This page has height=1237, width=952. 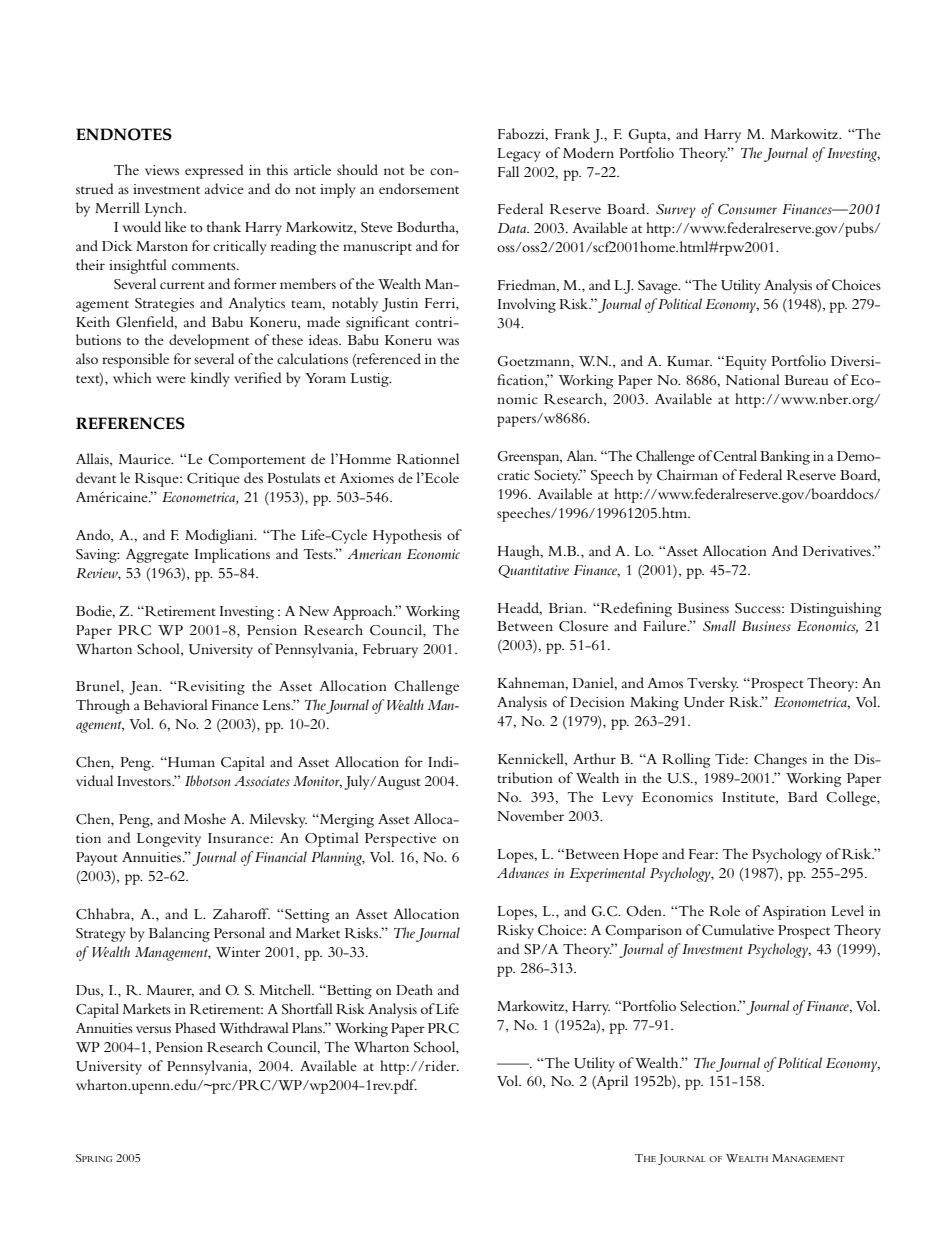 What do you see at coordinates (738, 930) in the page?
I see `Cumulative` at bounding box center [738, 930].
